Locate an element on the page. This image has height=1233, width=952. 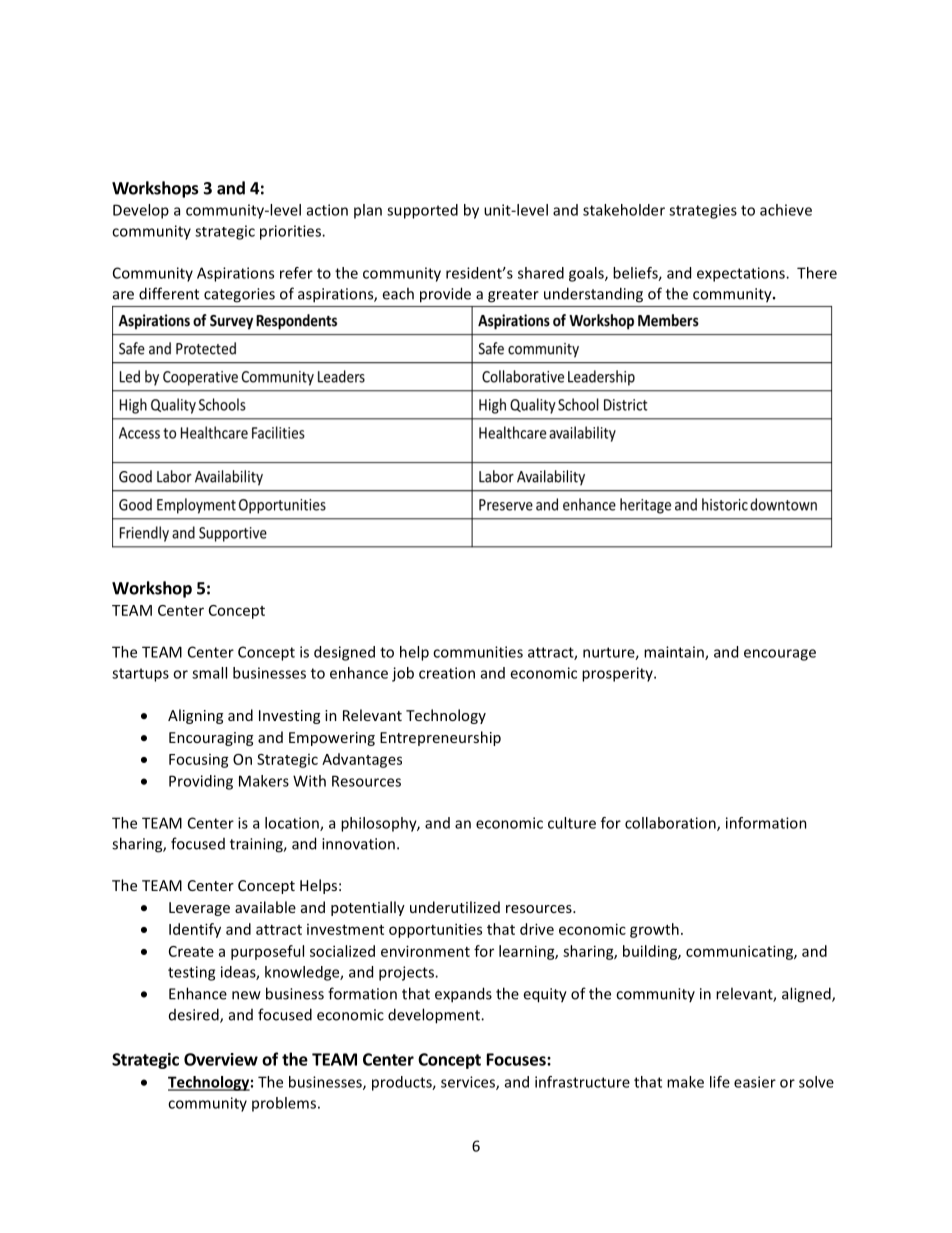
Leverage is located at coordinates (199, 909).
